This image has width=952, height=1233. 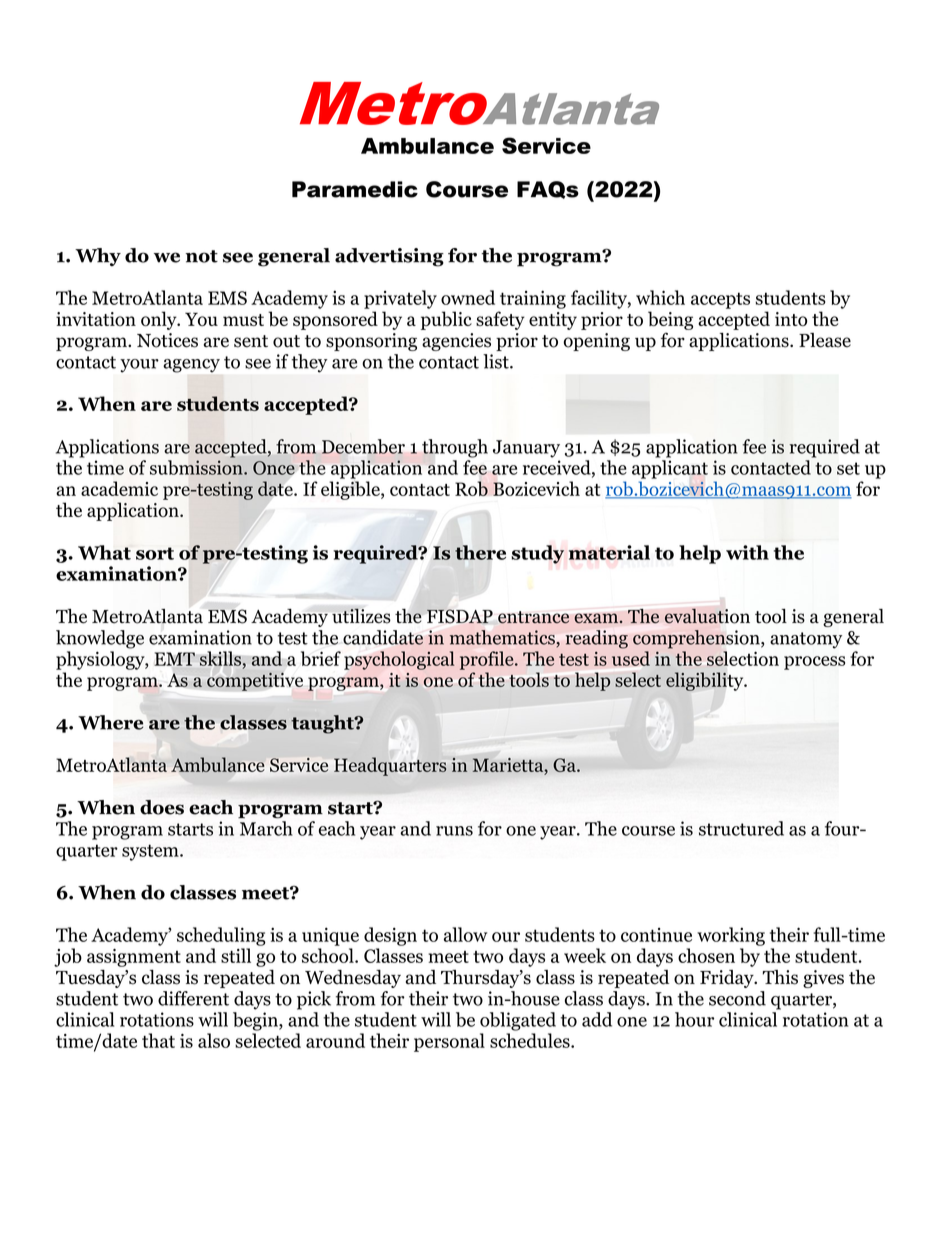 I want to click on that, so click(x=158, y=1040).
